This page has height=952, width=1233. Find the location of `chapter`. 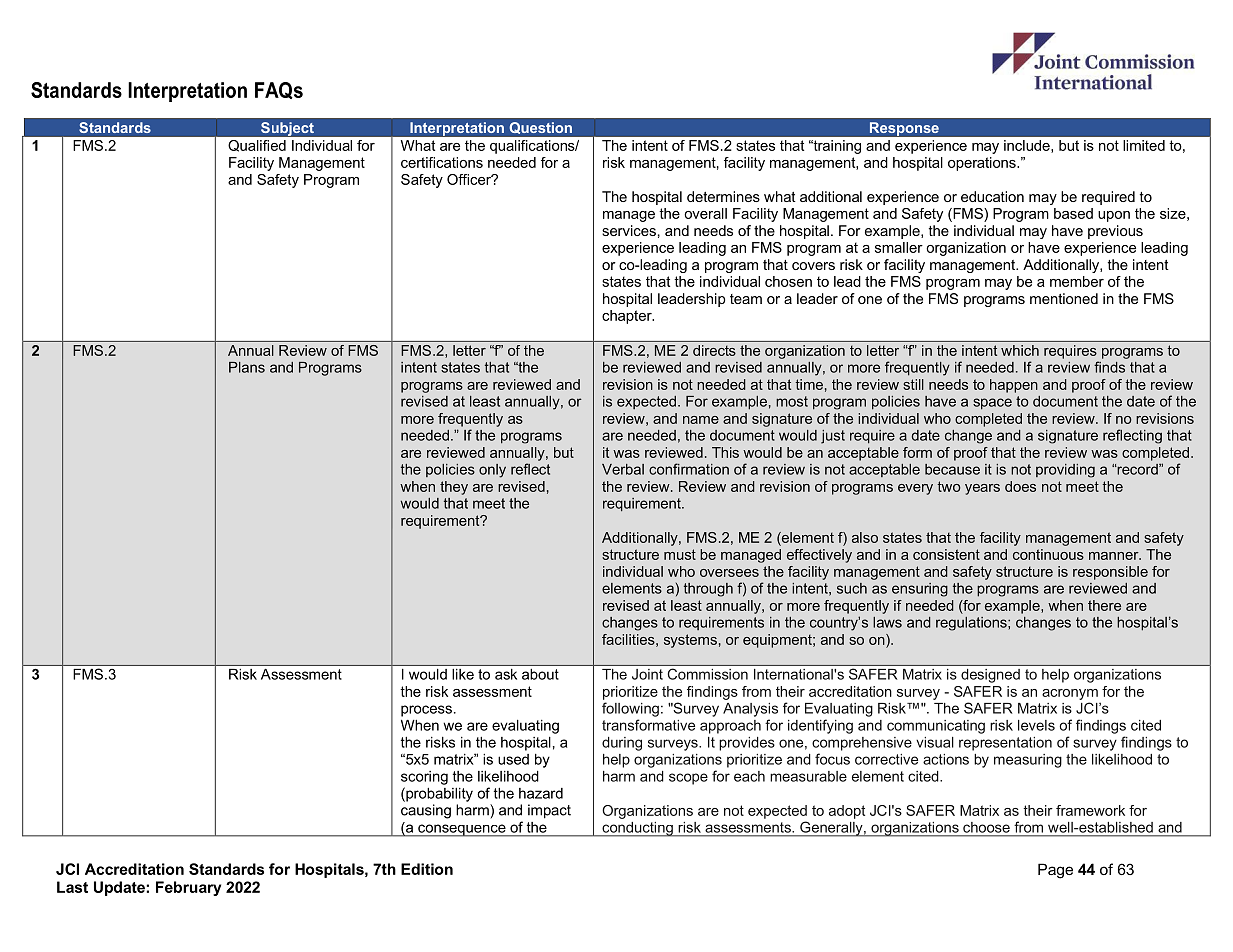

chapter is located at coordinates (628, 317).
